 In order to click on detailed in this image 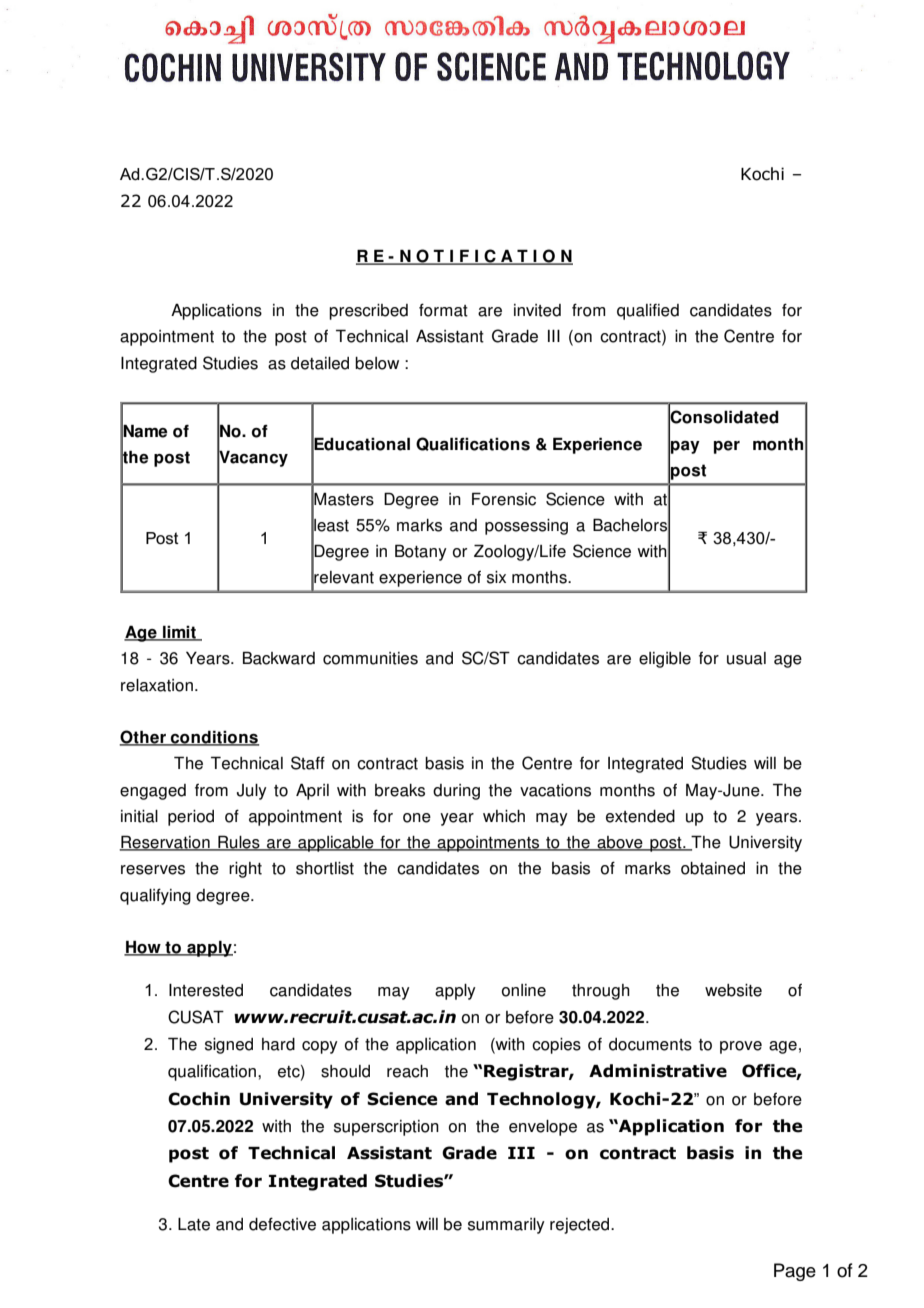, I will do `click(320, 363)`.
